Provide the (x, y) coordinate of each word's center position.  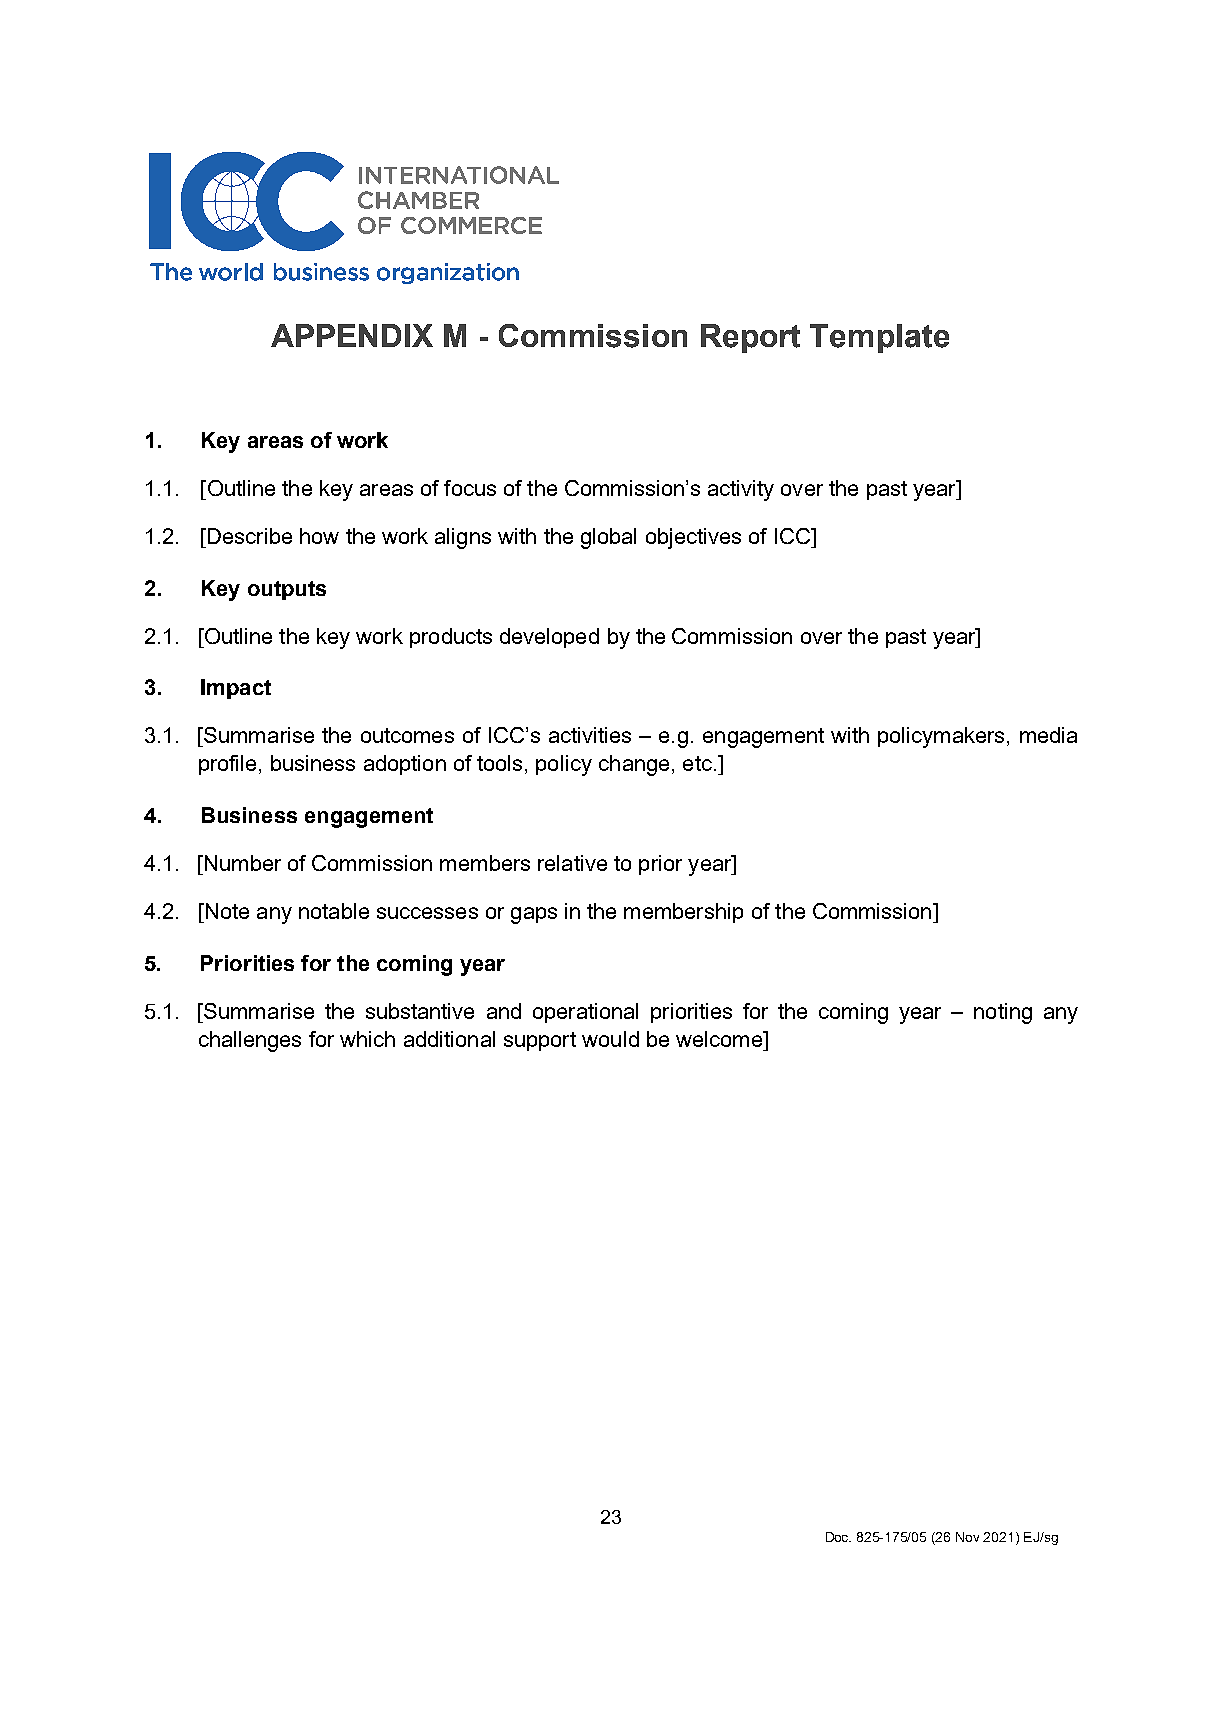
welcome (720, 1039)
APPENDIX (352, 335)
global (608, 538)
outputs (287, 590)
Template (879, 338)
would (610, 1039)
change (634, 765)
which (367, 1039)
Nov (967, 1537)
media (1048, 735)
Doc (838, 1537)
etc (697, 763)
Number (243, 863)
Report (750, 338)
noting (1003, 1013)
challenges (250, 1041)
